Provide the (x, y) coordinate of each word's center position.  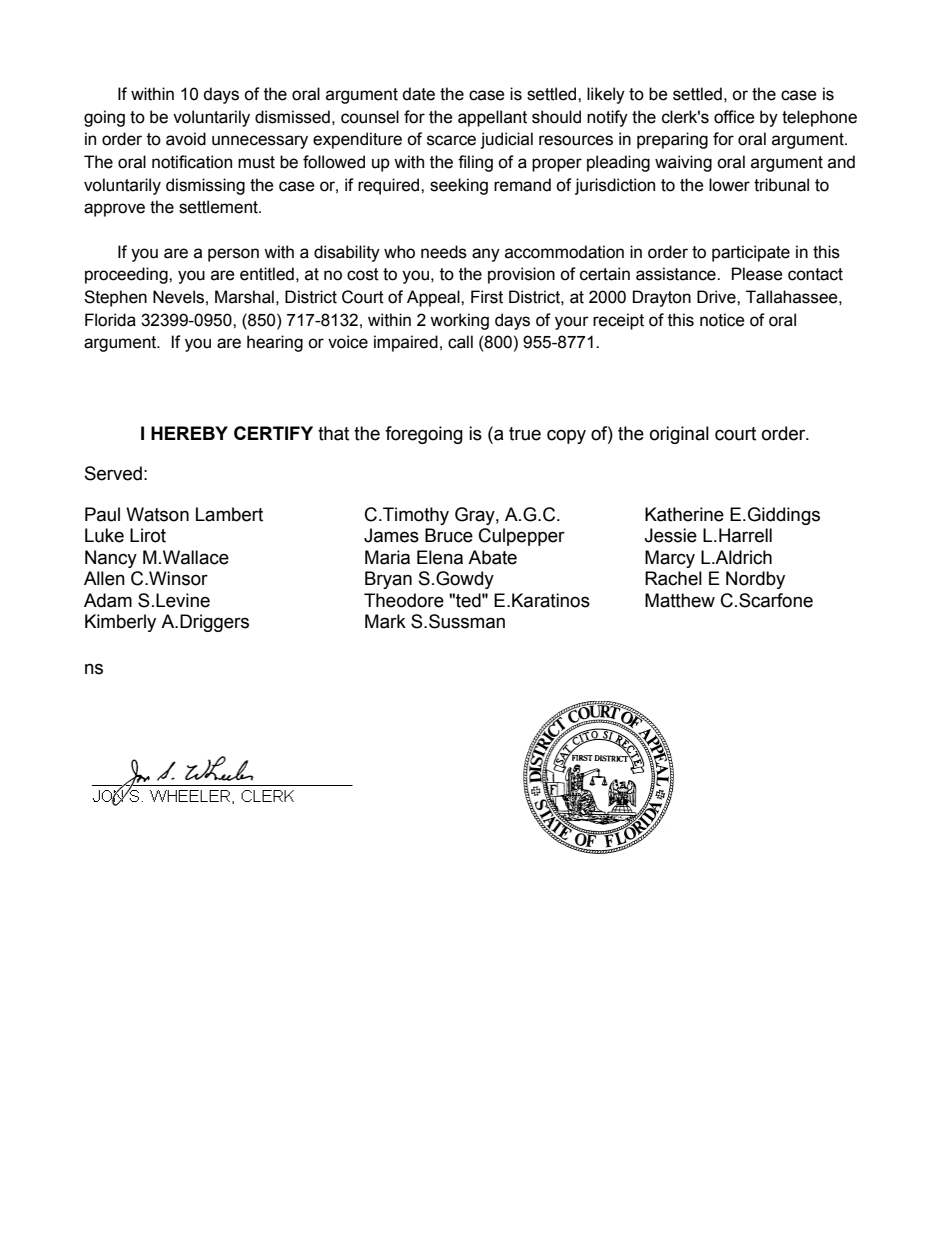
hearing (275, 343)
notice (722, 320)
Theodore (404, 600)
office (734, 117)
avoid (186, 139)
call (460, 342)
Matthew (680, 600)
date (418, 94)
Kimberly (120, 623)
